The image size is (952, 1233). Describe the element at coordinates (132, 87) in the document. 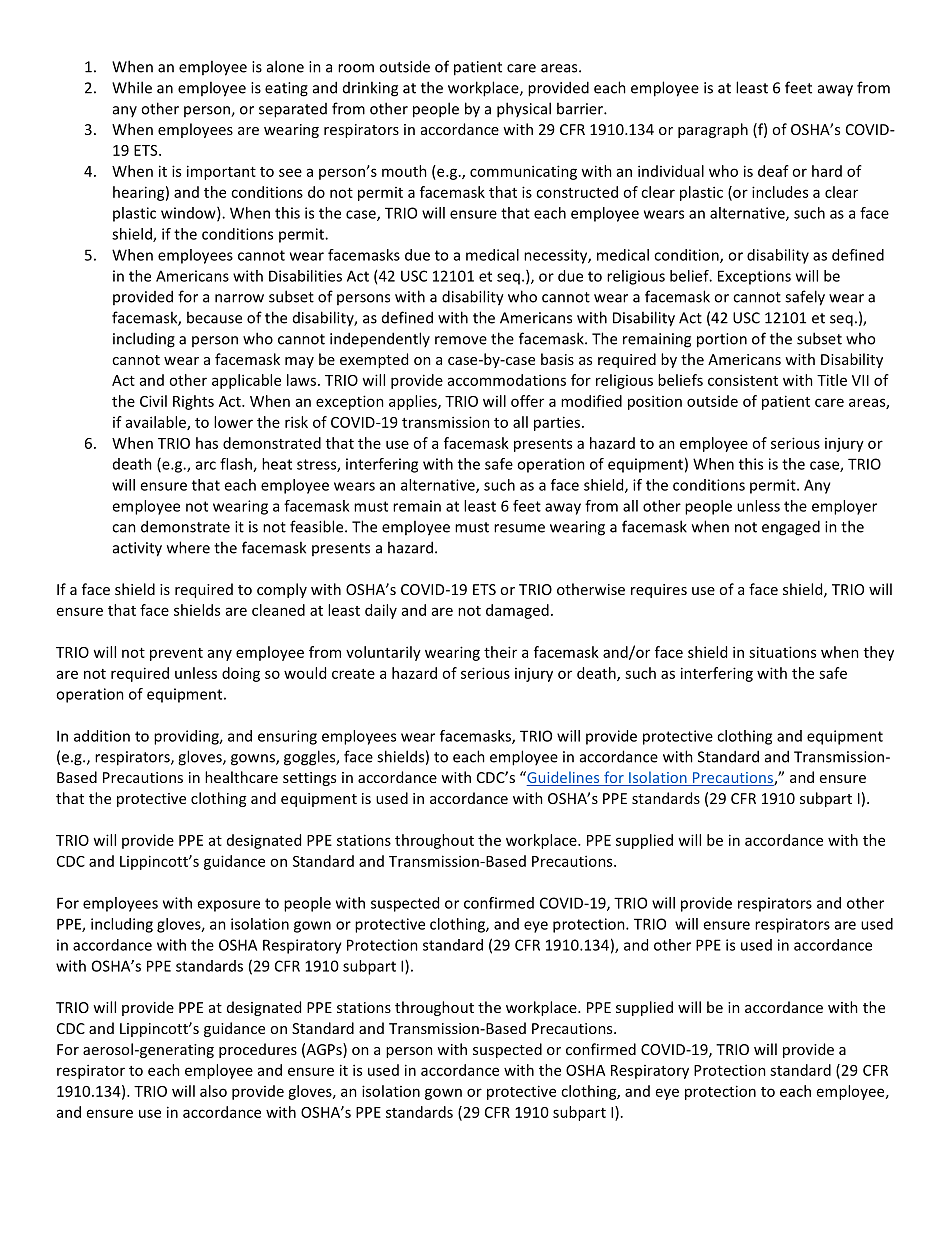

I see `While` at that location.
